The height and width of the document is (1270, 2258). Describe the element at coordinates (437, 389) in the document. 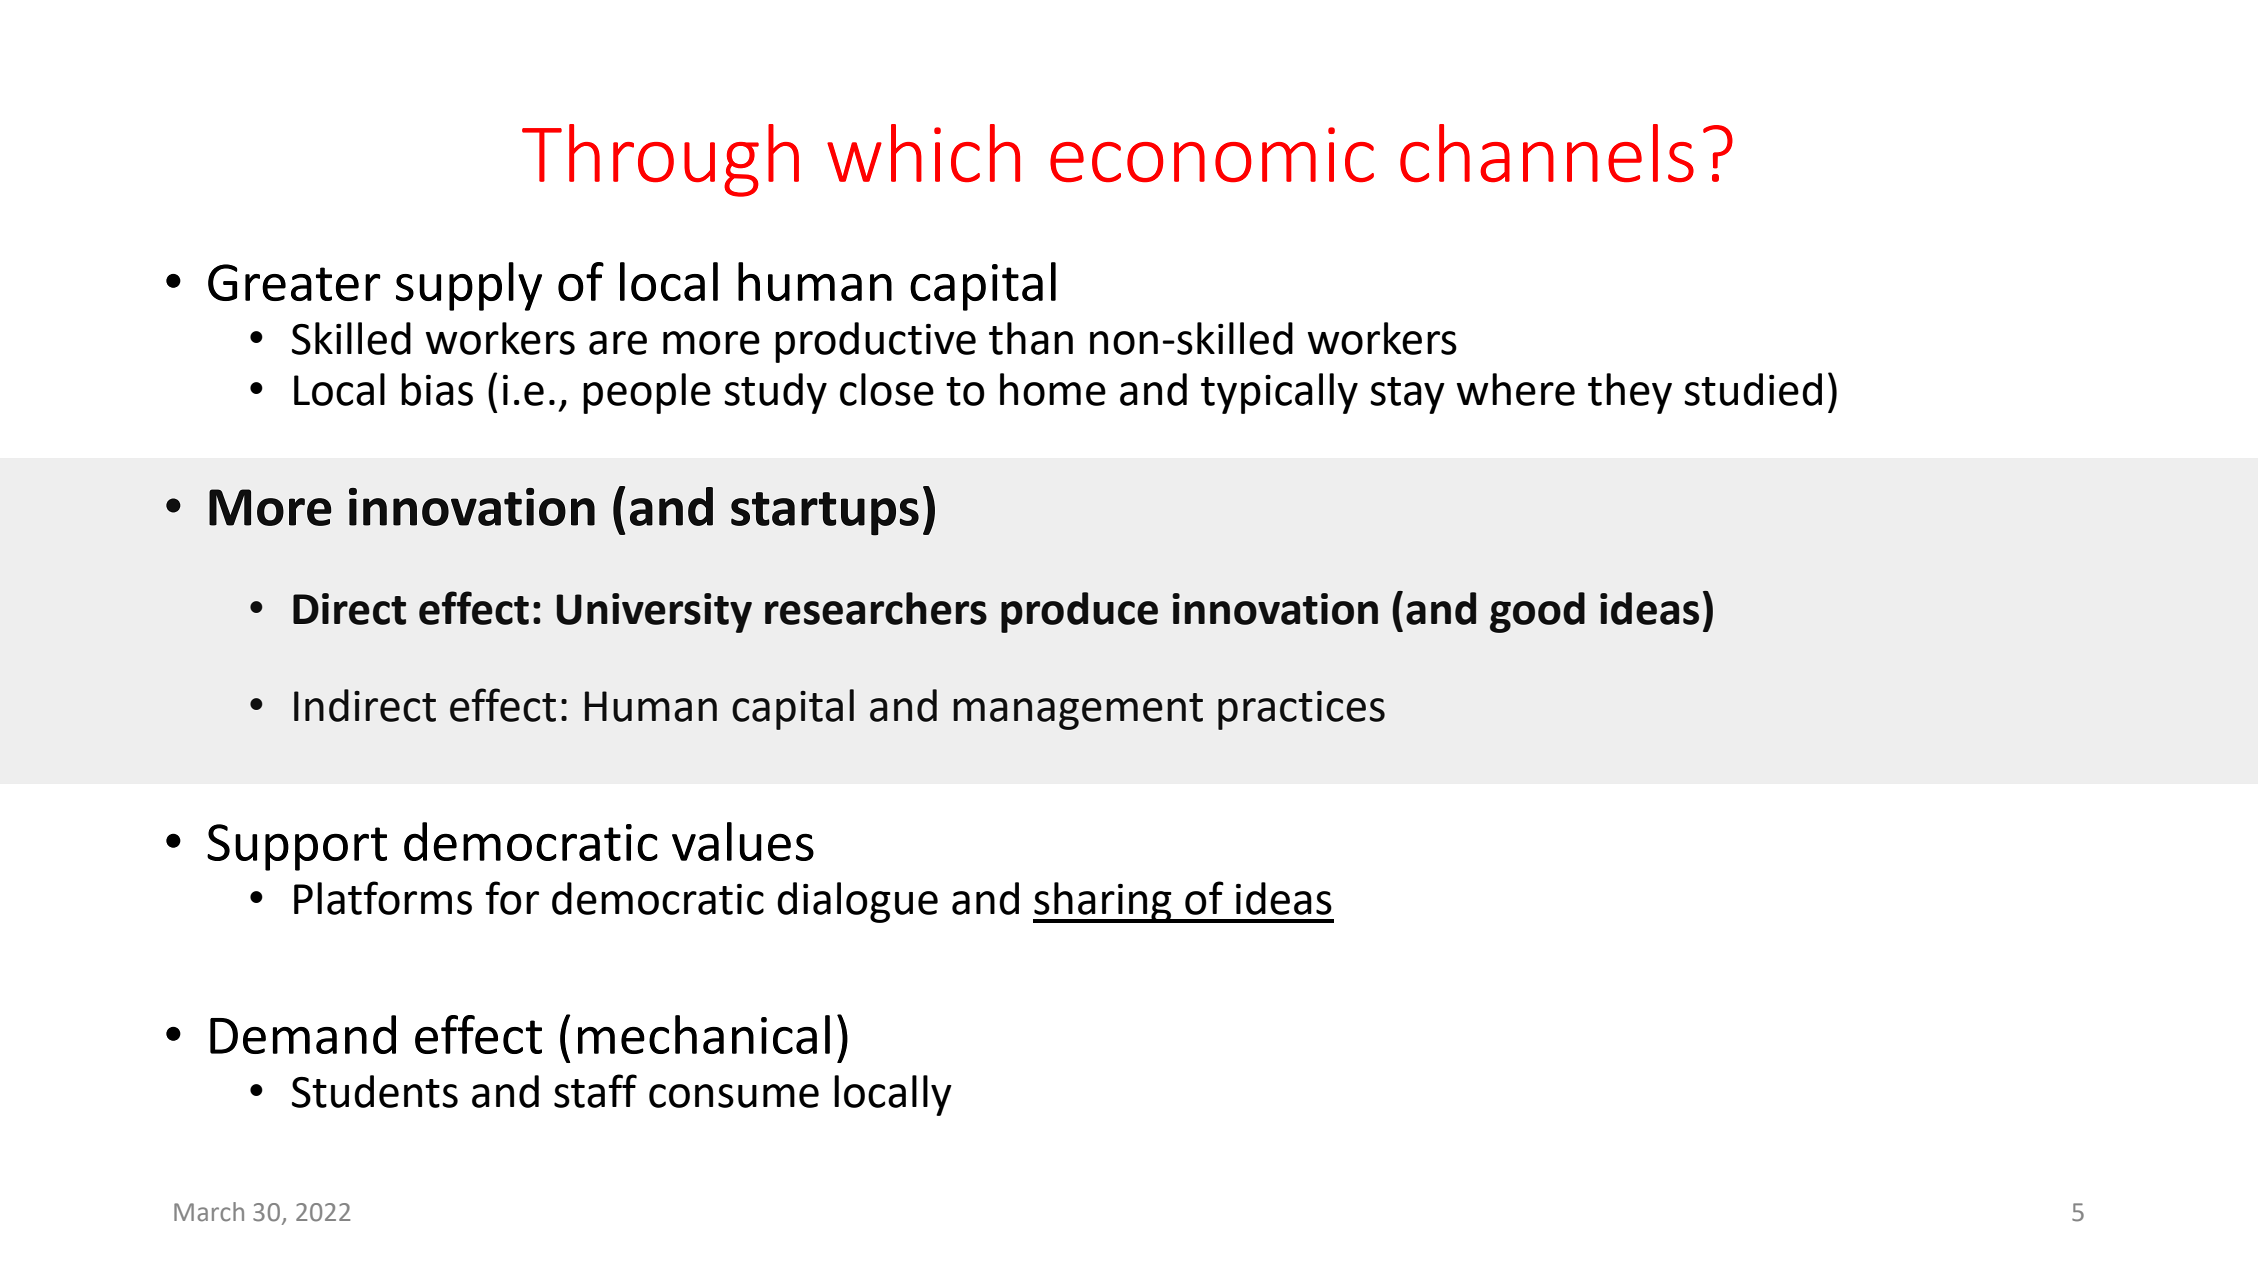

I see `bias` at that location.
